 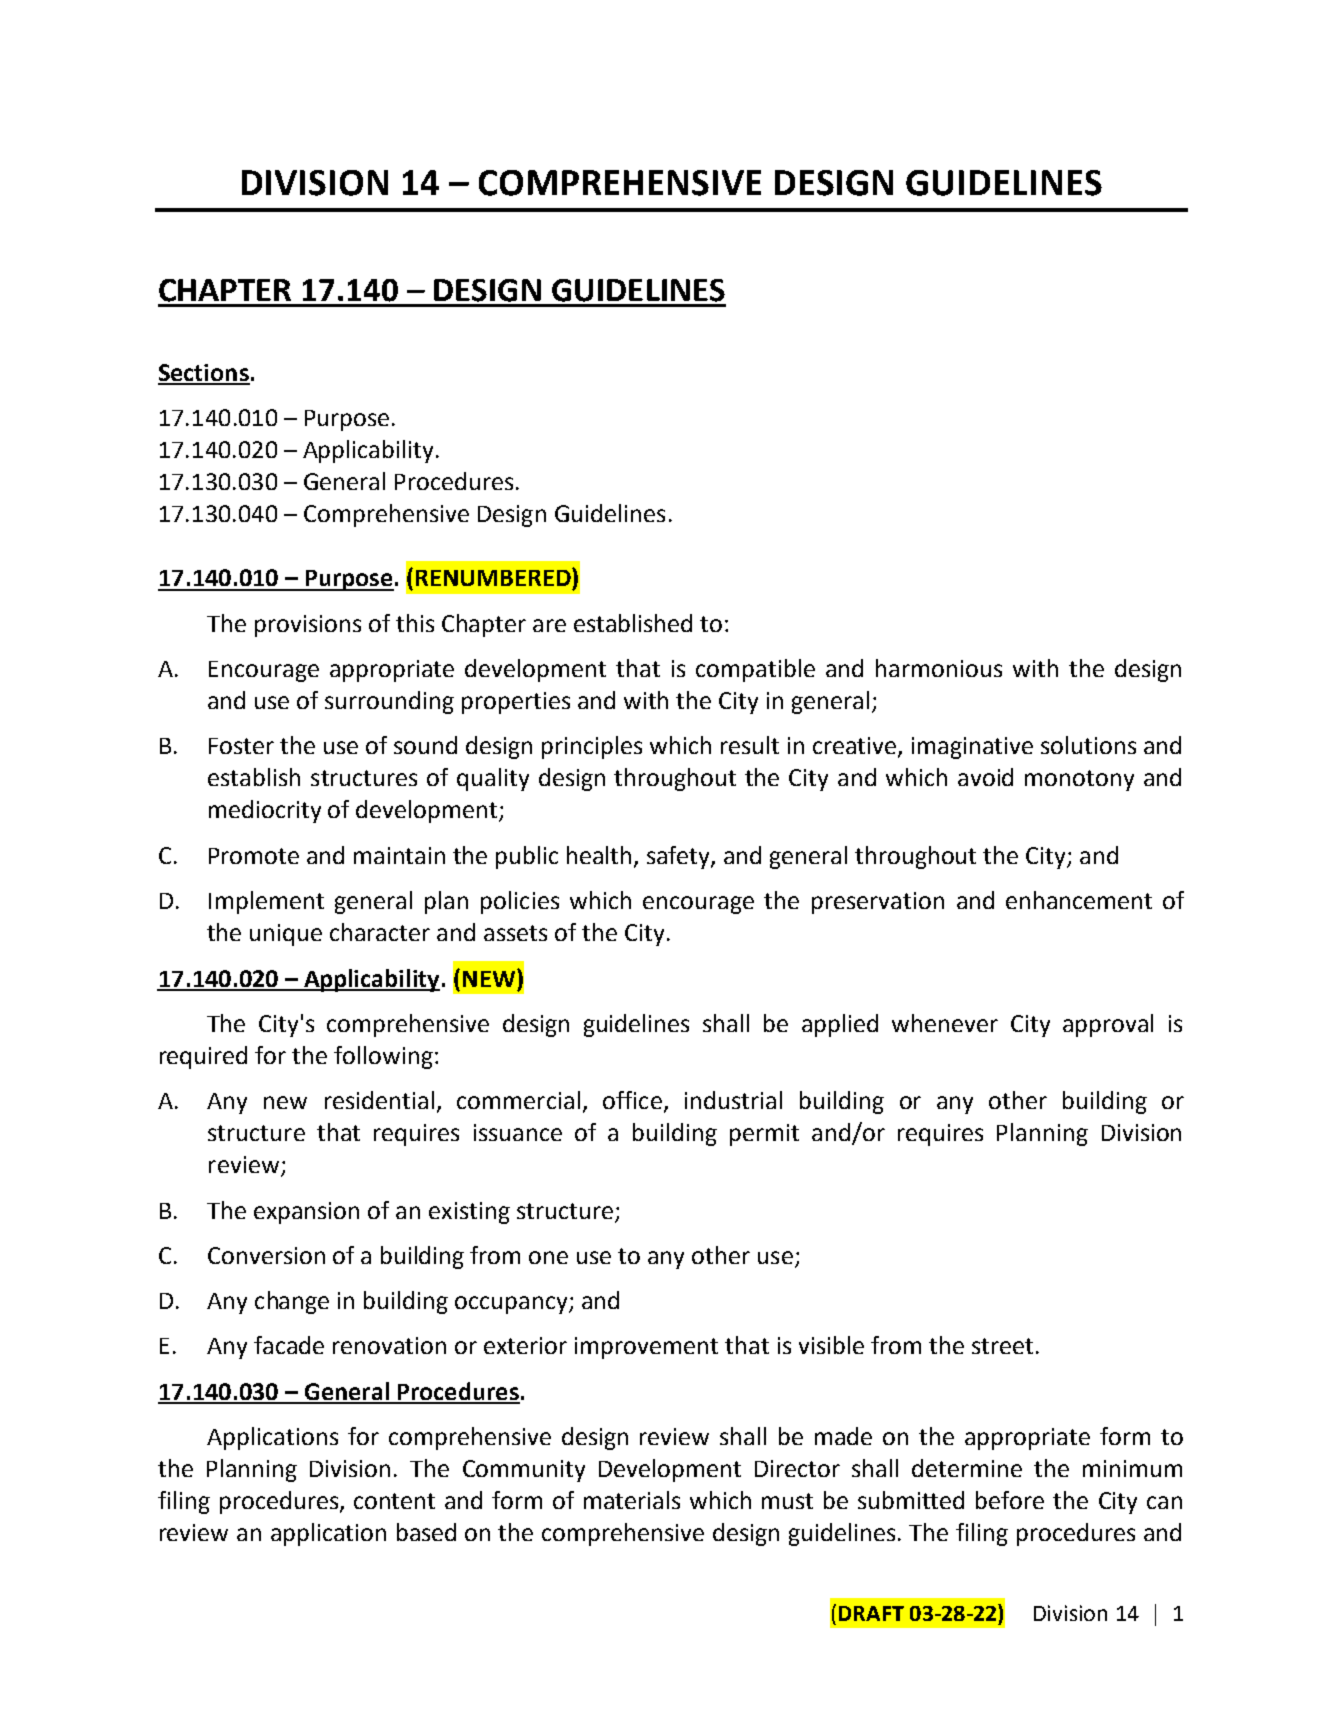 I want to click on compatible, so click(x=755, y=670).
